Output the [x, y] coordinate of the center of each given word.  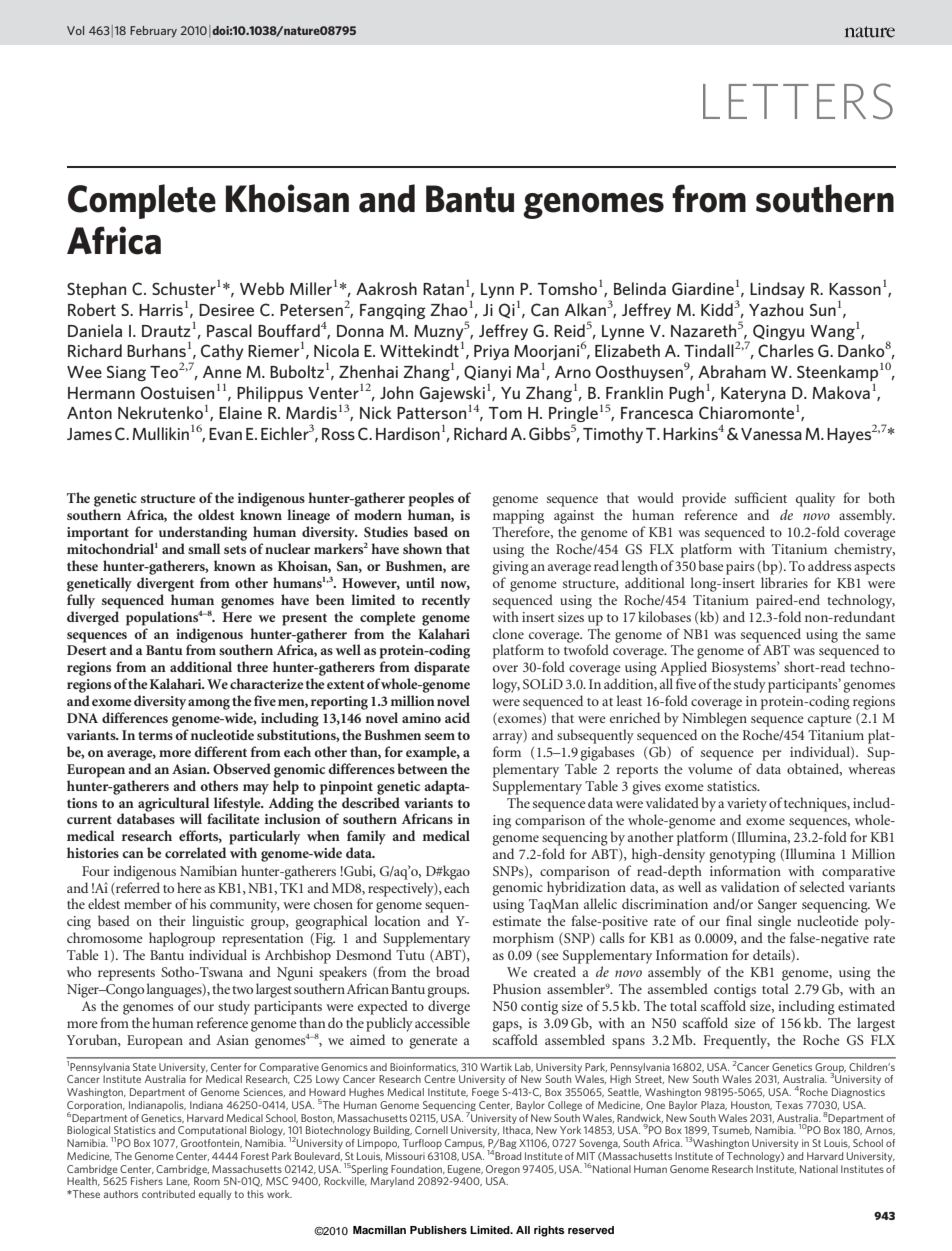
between [422, 768]
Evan [225, 434]
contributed [168, 1194]
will [190, 818]
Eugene [465, 1170]
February [153, 32]
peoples [431, 499]
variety [747, 805]
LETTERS [798, 101]
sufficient [761, 497]
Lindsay [777, 290]
